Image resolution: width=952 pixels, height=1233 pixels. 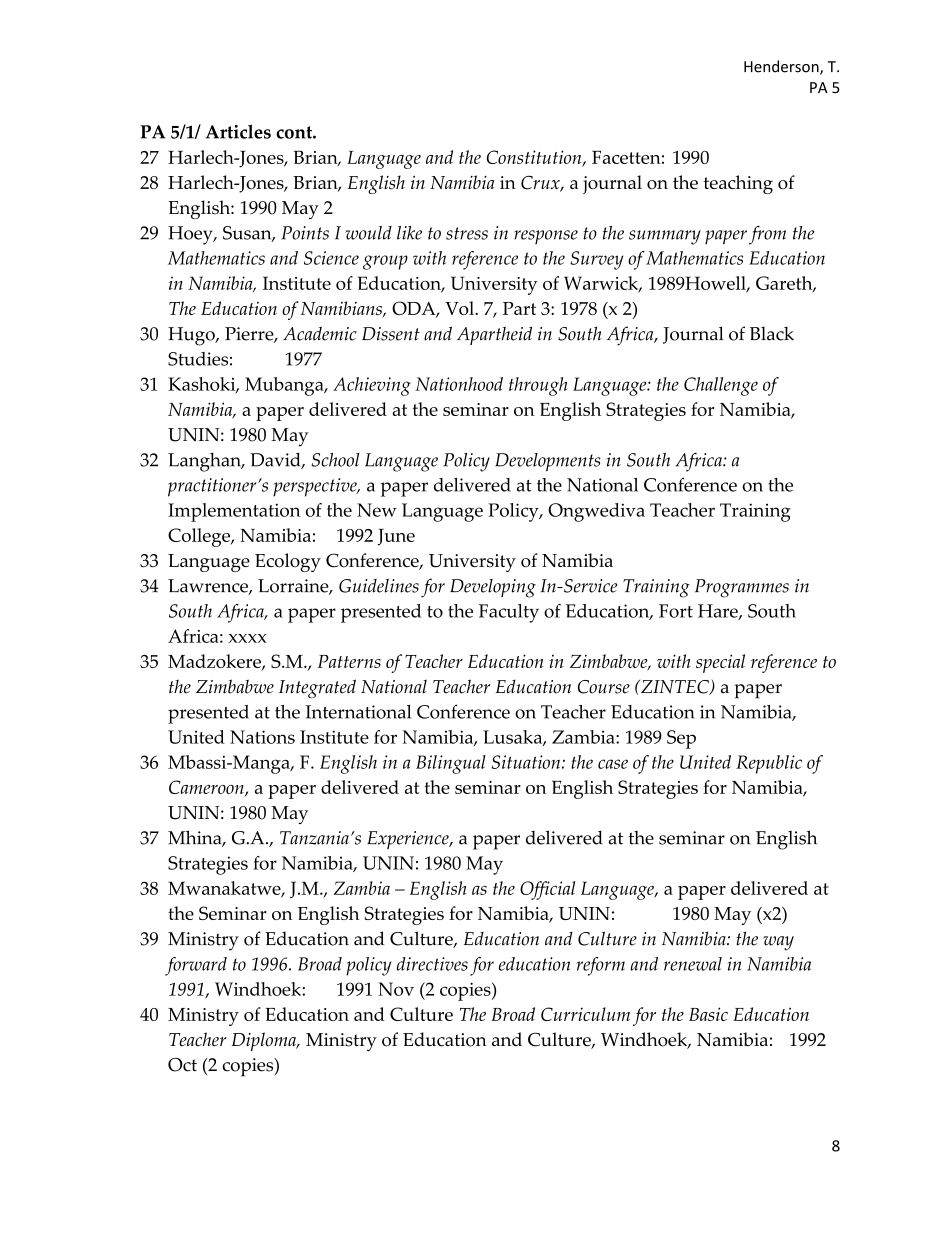 I want to click on stress, so click(x=467, y=233).
